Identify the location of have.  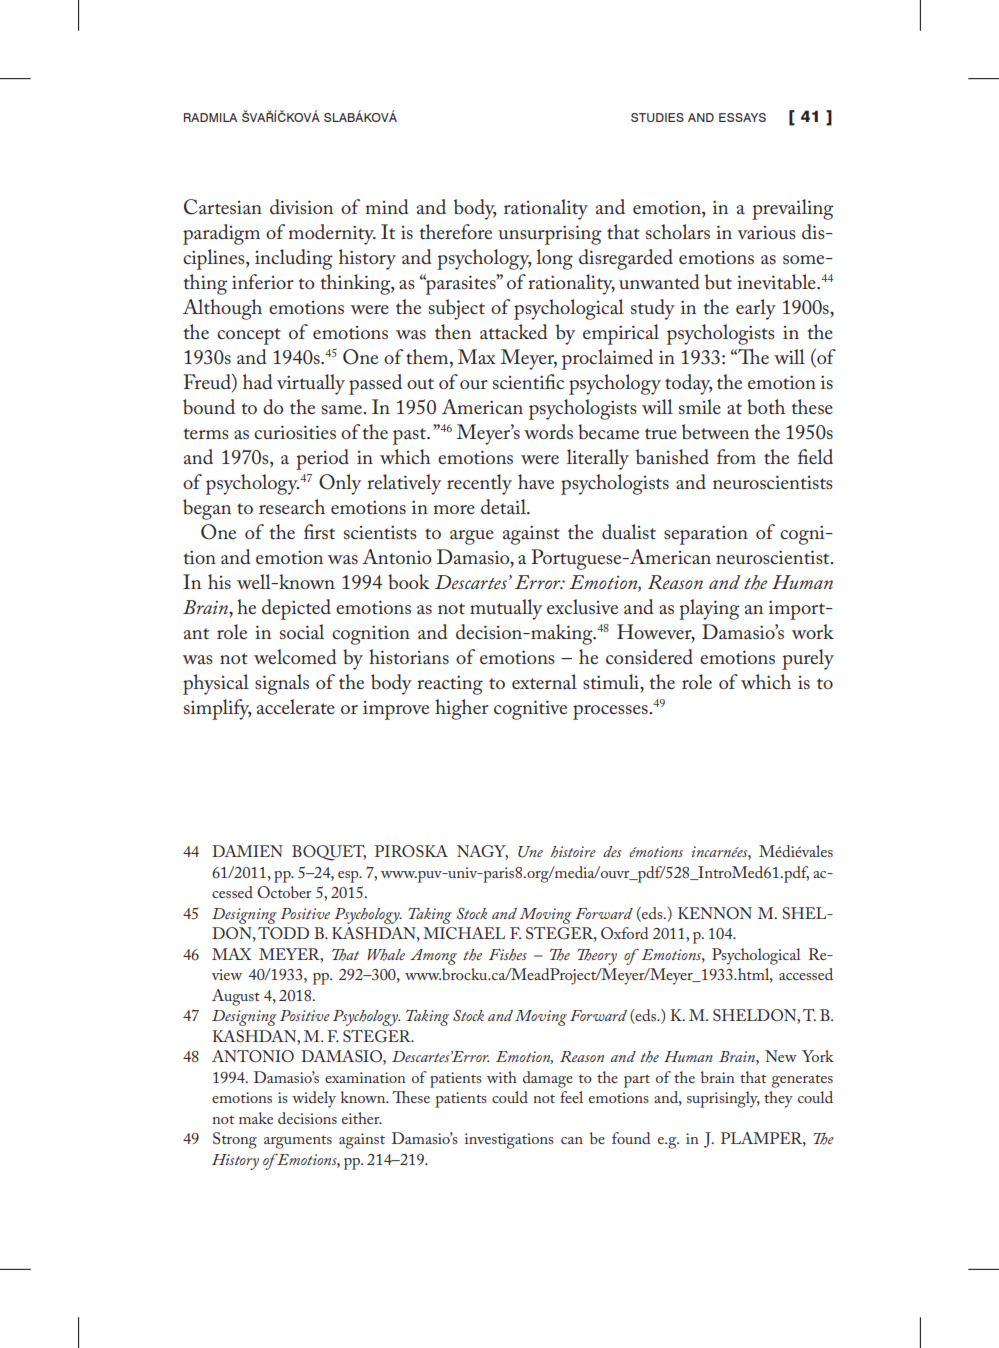
(536, 481).
